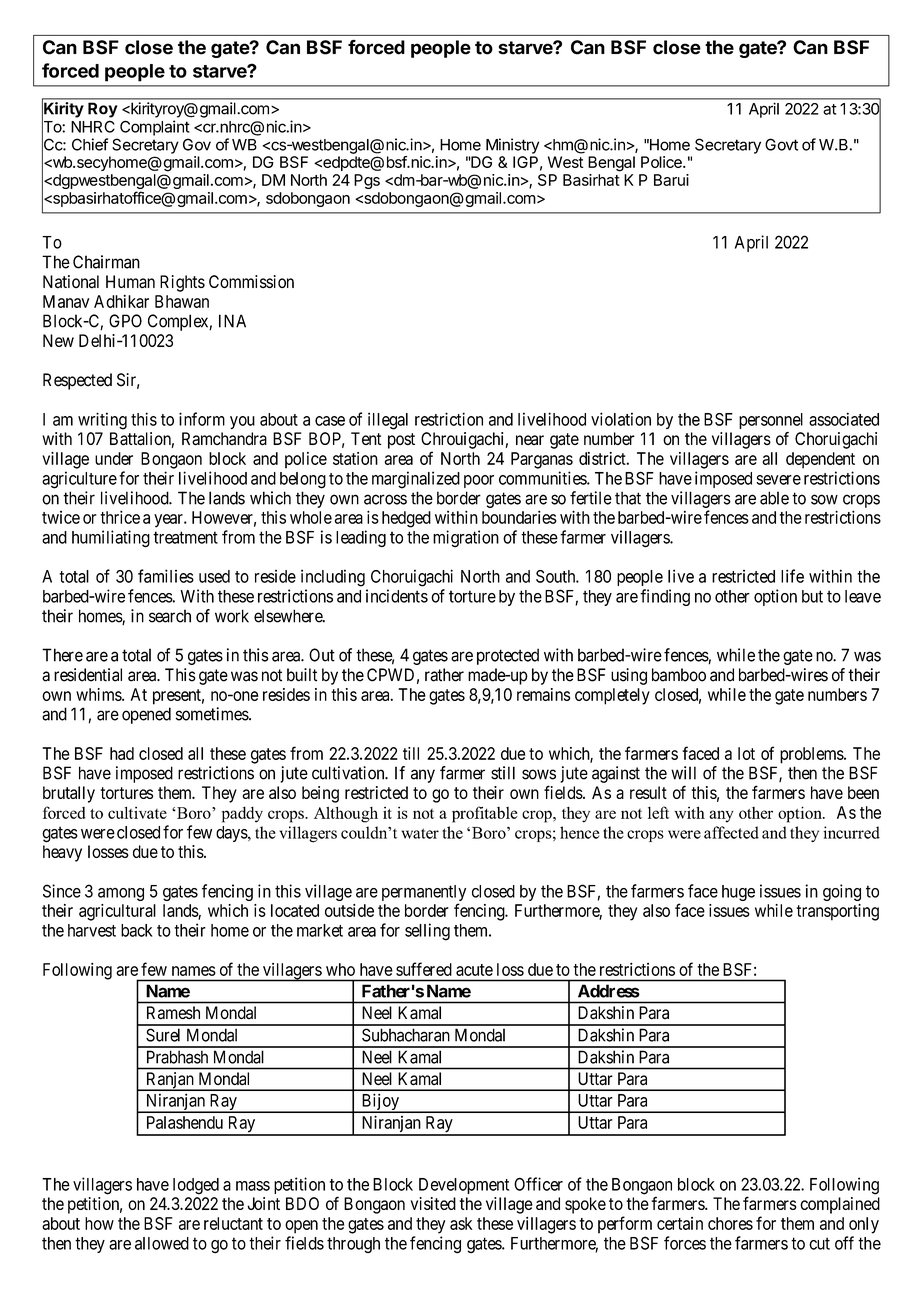 Image resolution: width=924 pixels, height=1308 pixels. Describe the element at coordinates (474, 970) in the document. I see `acute` at that location.
